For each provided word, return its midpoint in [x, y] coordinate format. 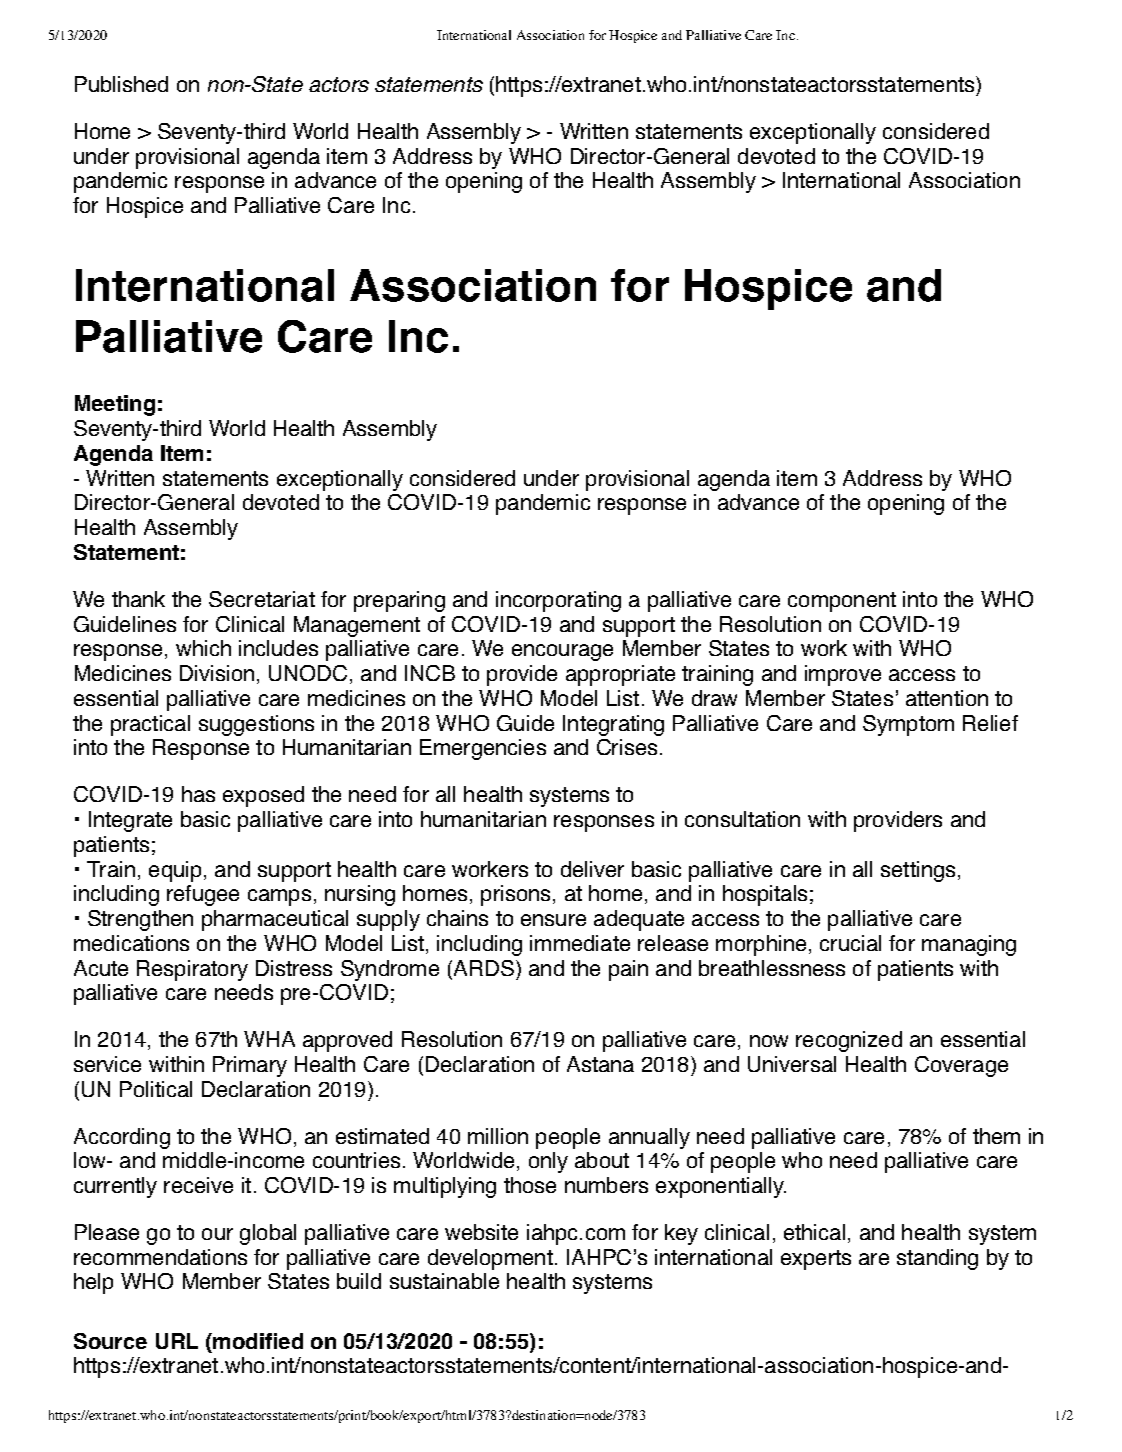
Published [121, 84]
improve [843, 675]
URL [177, 1341]
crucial [850, 943]
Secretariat [262, 599]
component [842, 602]
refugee [203, 895]
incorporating [558, 601]
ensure [553, 920]
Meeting [115, 405]
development [490, 1259]
